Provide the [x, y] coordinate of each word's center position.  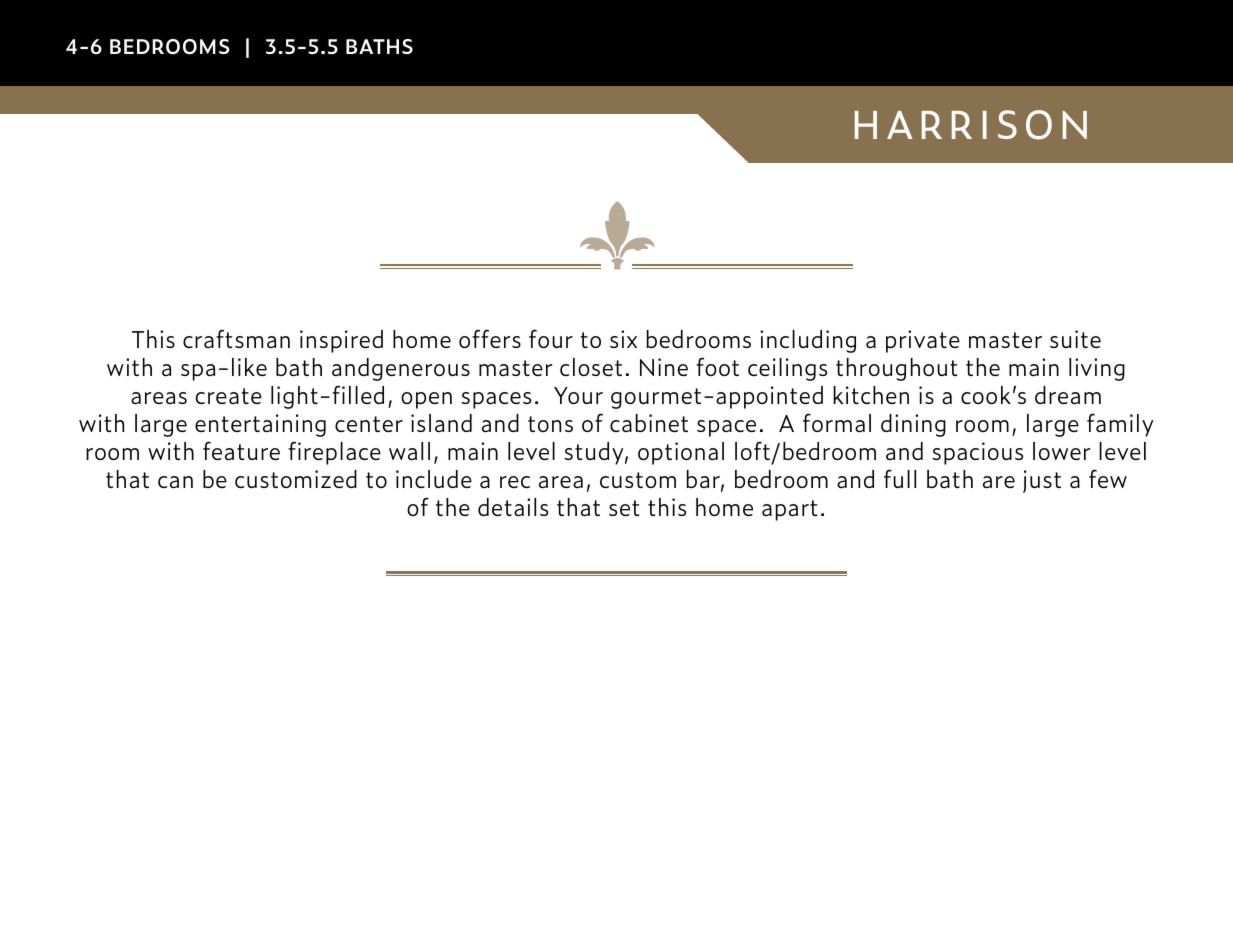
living [1097, 369]
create [228, 396]
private [923, 341]
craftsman [236, 338]
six [623, 339]
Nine [664, 367]
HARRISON [971, 125]
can [175, 482]
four [551, 338]
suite [1075, 339]
